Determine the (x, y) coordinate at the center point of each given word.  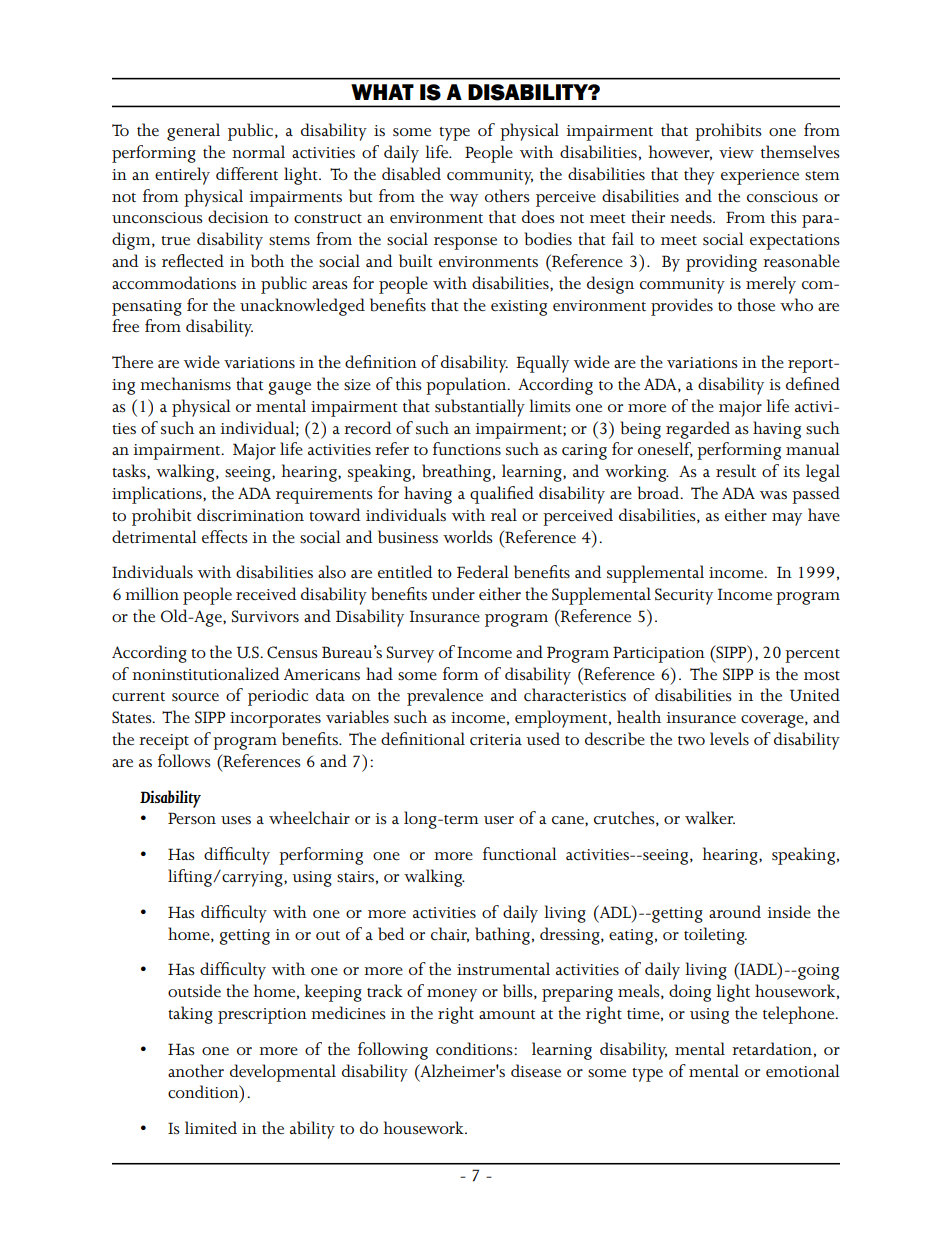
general (193, 132)
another (196, 1070)
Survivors (265, 616)
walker (710, 817)
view (736, 152)
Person (192, 818)
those (756, 305)
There (132, 361)
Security (684, 596)
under (453, 593)
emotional (803, 1070)
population (467, 386)
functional (520, 854)
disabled (411, 174)
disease (536, 1071)
